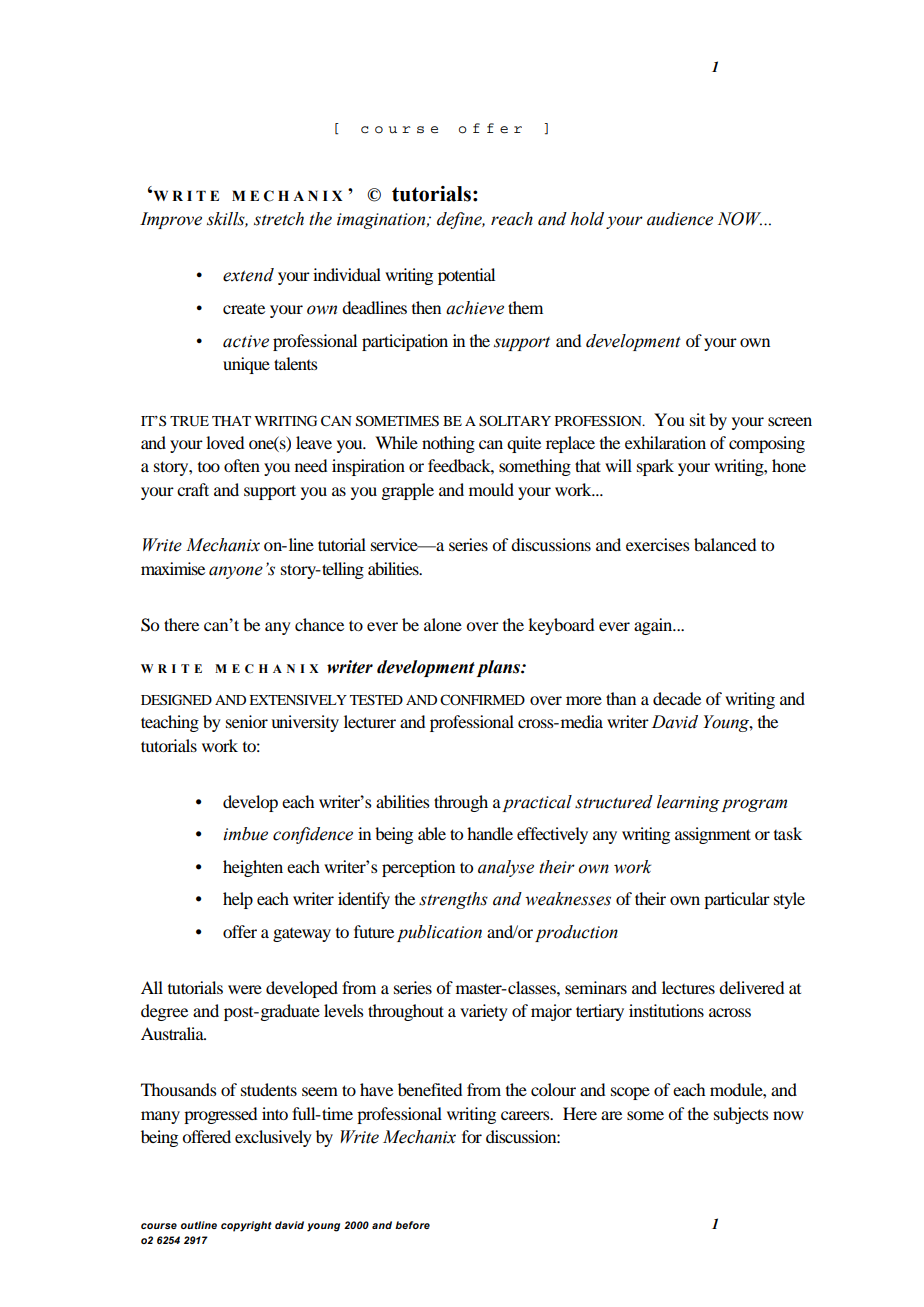 This screenshot has height=1307, width=924. Describe the element at coordinates (482, 699) in the screenshot. I see `CONFIRMED` at that location.
